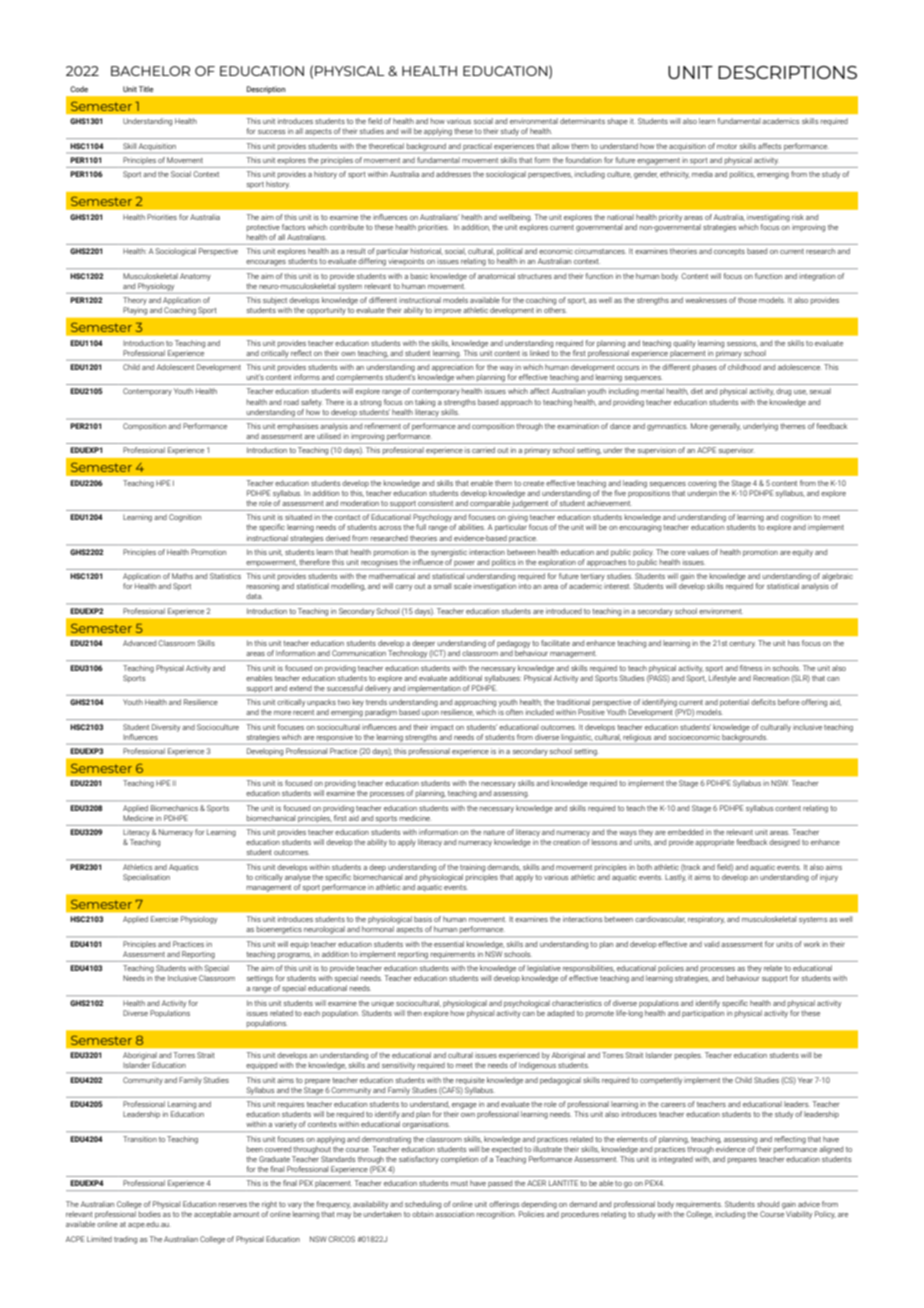  What do you see at coordinates (150, 1214) in the image?
I see `bodies` at bounding box center [150, 1214].
